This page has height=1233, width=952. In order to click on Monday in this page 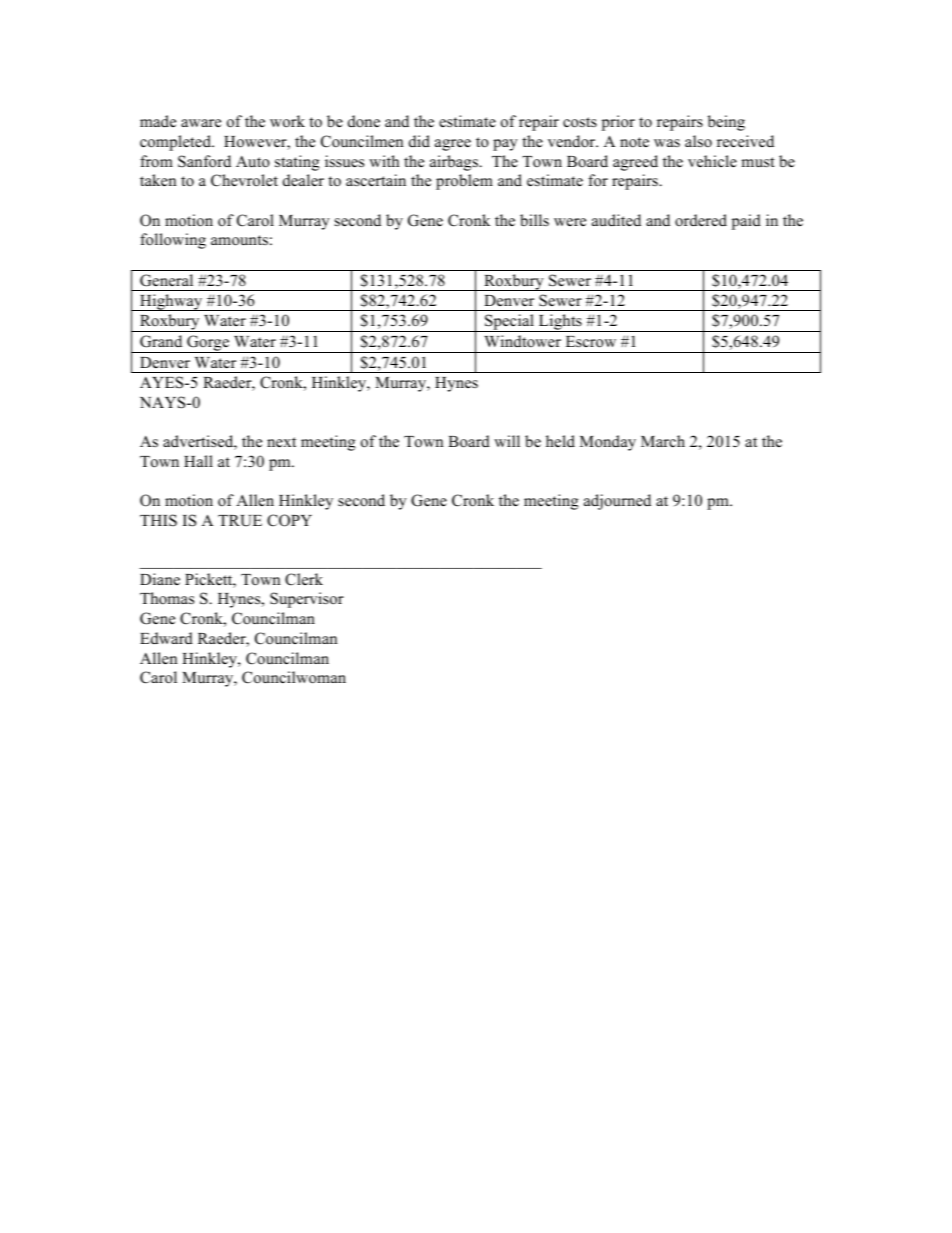, I will do `click(608, 443)`.
